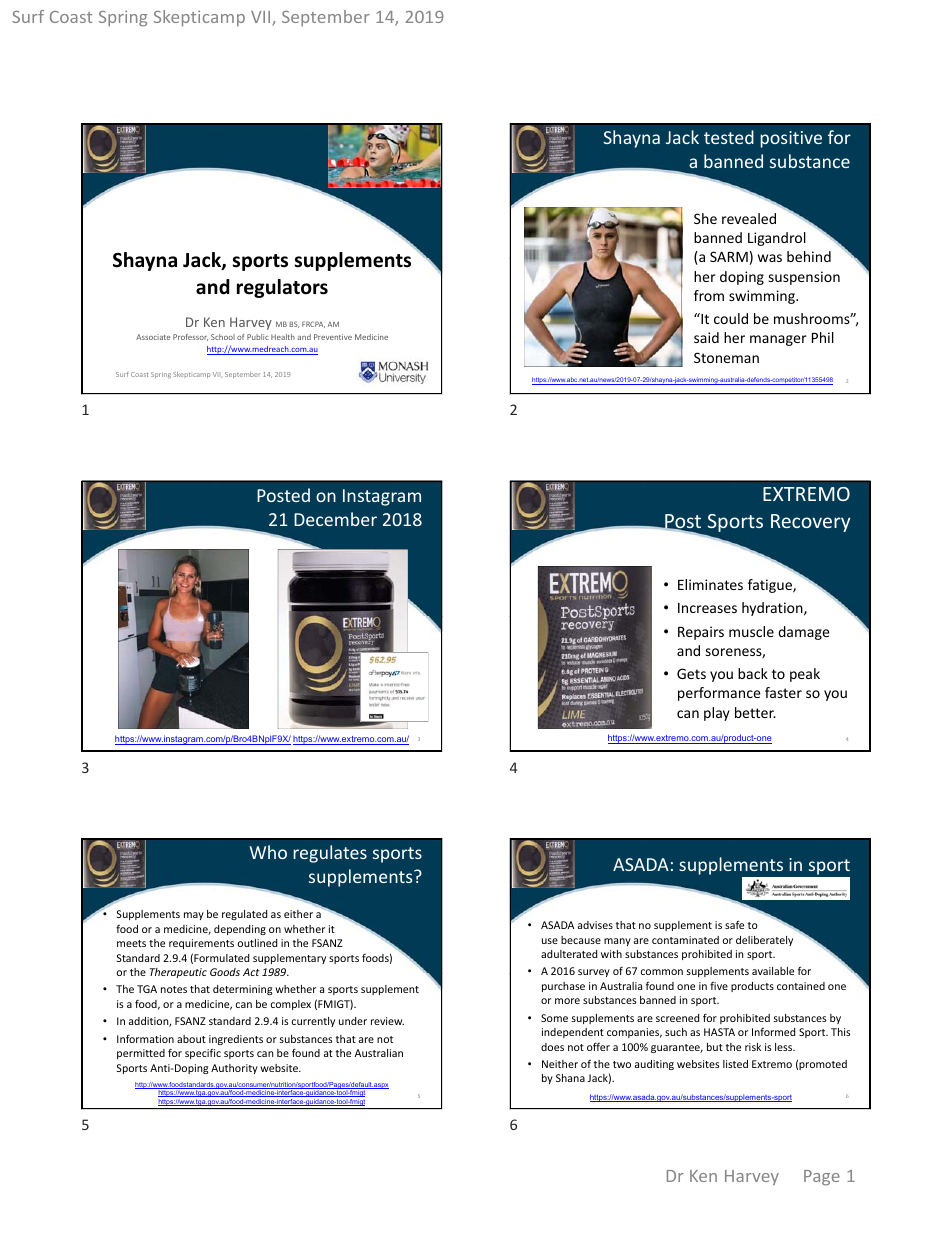  I want to click on Preventive, so click(333, 337).
